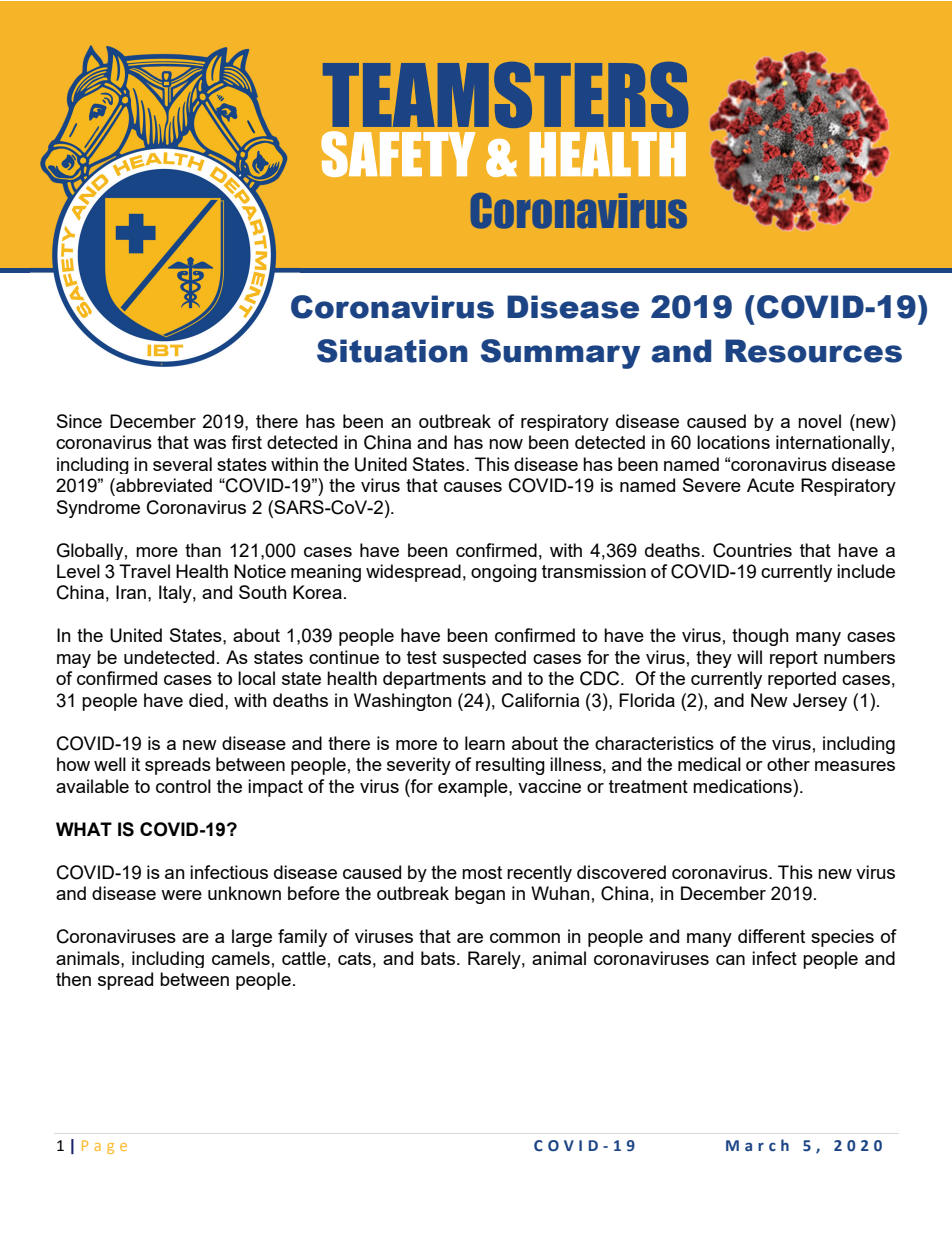 The image size is (952, 1233). Describe the element at coordinates (813, 351) in the screenshot. I see `Resources` at that location.
